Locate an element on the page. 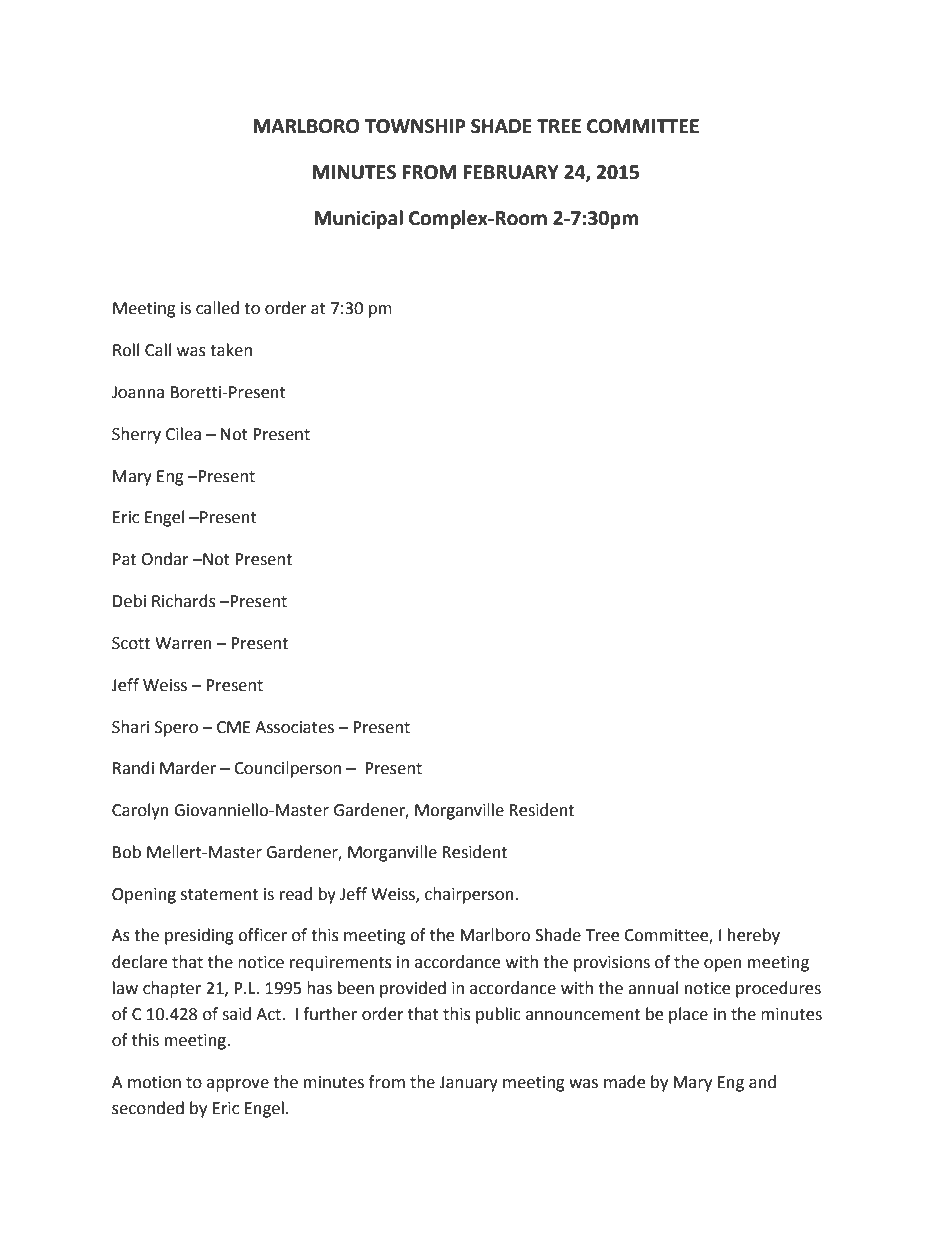 The height and width of the image is (1233, 952). statement is located at coordinates (219, 895).
